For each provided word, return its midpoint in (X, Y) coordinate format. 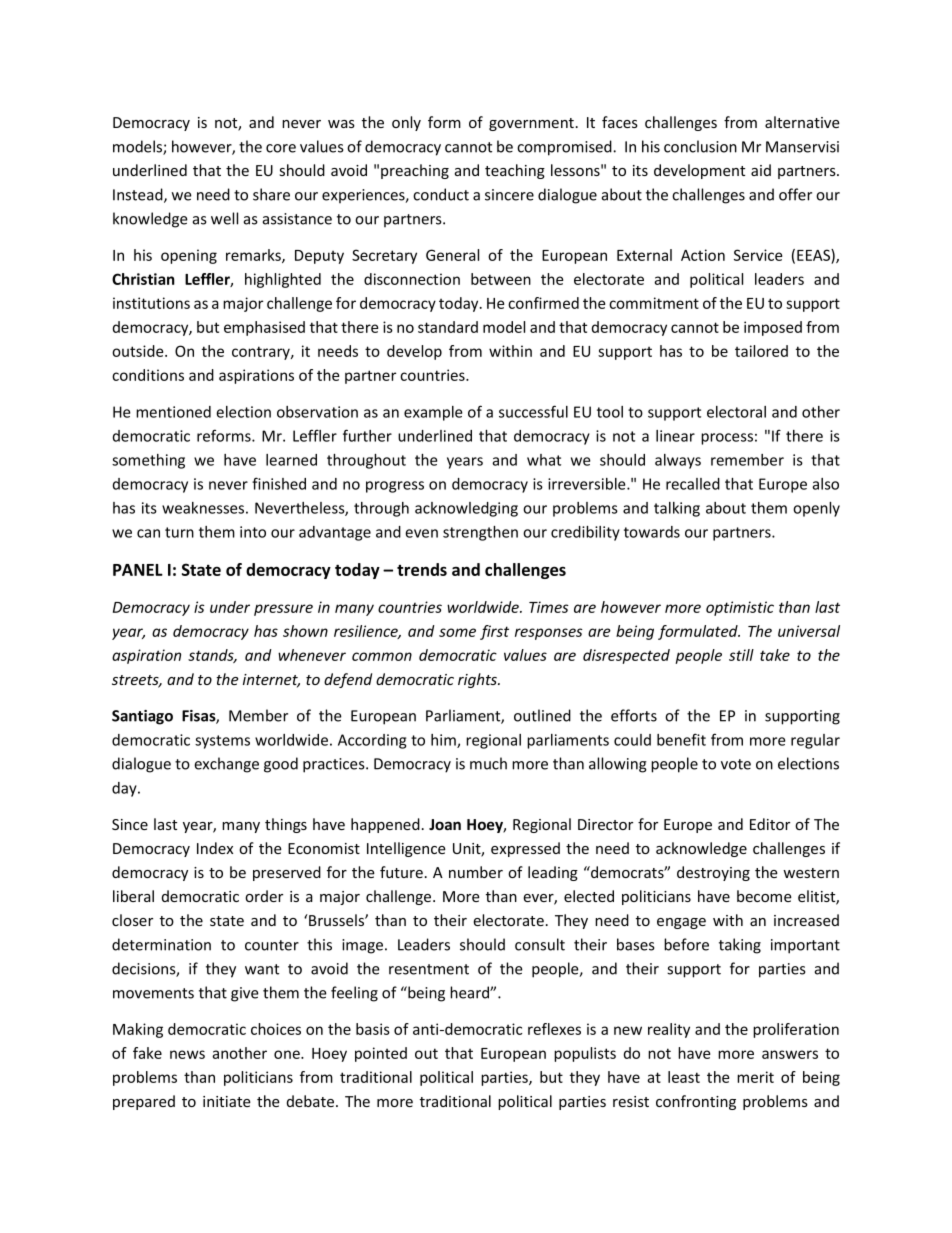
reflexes (554, 1029)
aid (761, 170)
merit (755, 1077)
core (281, 148)
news (187, 1054)
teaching (515, 171)
